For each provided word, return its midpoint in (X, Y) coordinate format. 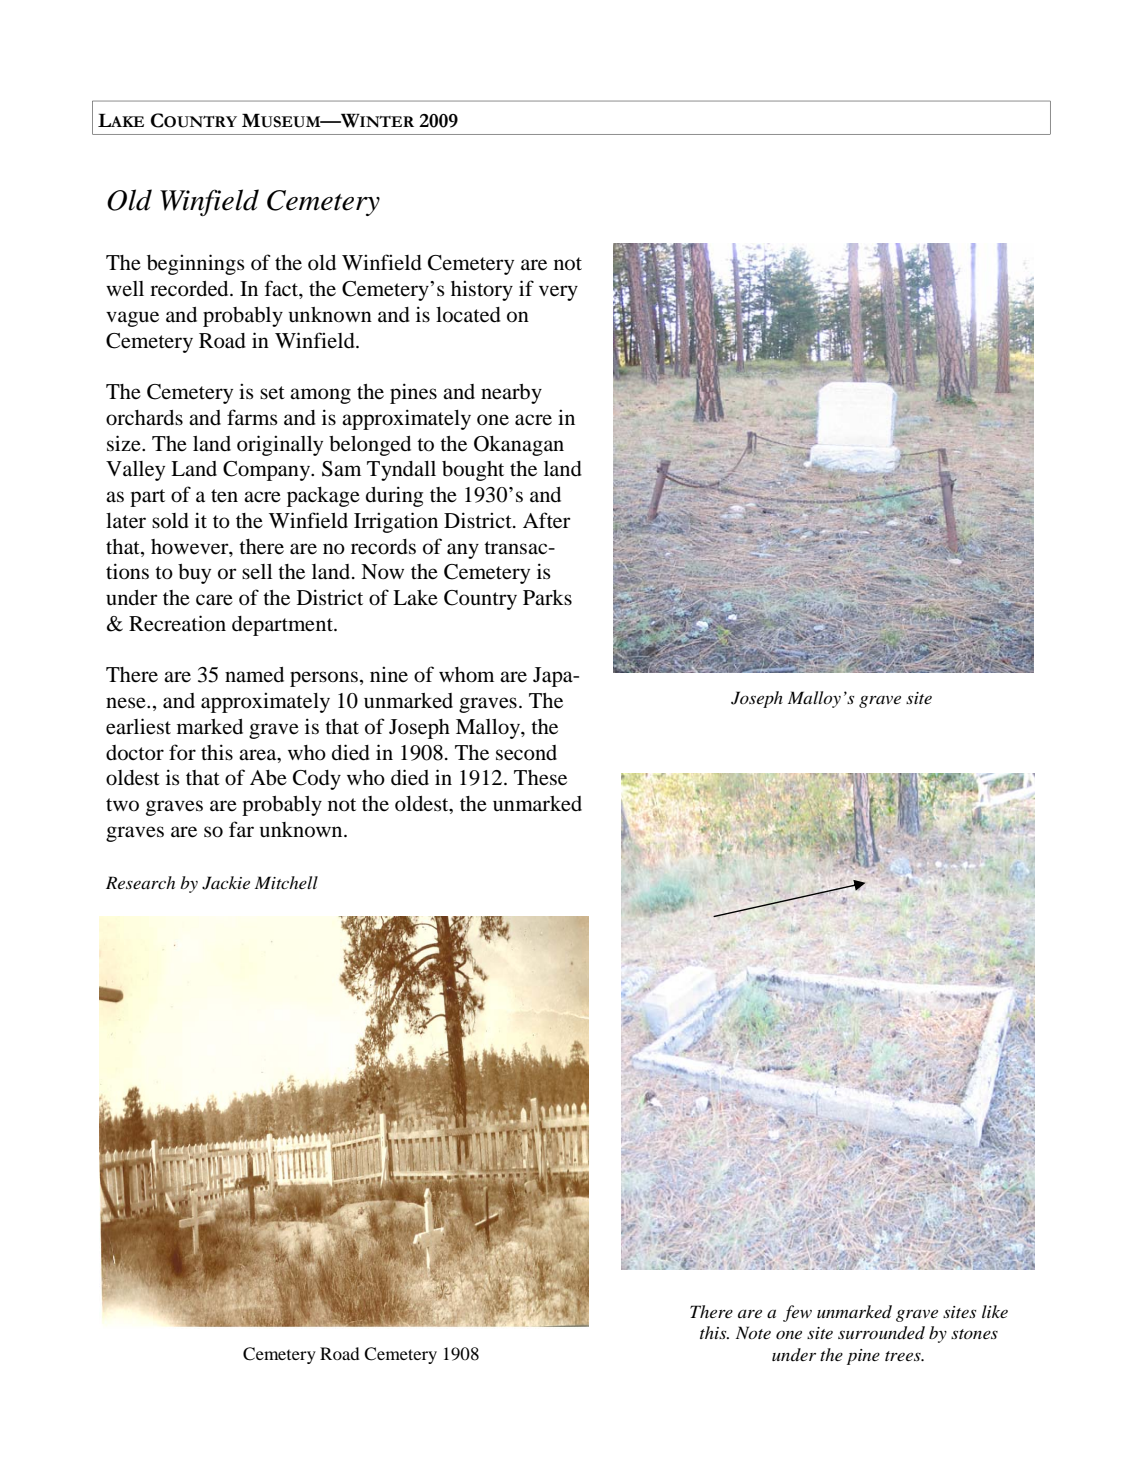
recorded (190, 289)
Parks (547, 597)
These (540, 778)
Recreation (177, 623)
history (482, 290)
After (547, 520)
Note (753, 1332)
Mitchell (286, 882)
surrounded (881, 1333)
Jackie (226, 883)
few (797, 1313)
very (558, 293)
